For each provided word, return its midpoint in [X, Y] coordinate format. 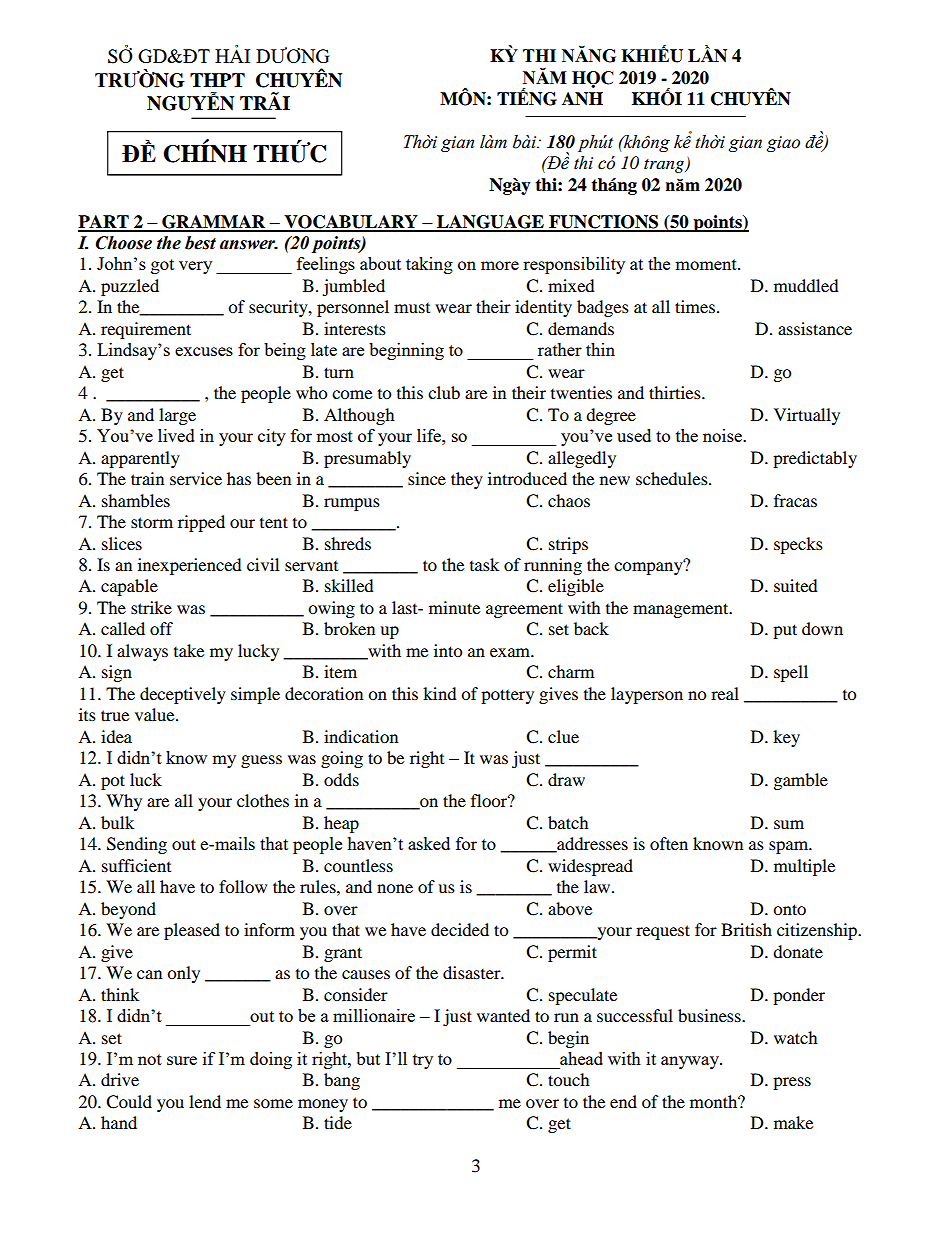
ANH [582, 99]
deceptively [183, 695]
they [467, 480]
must [412, 308]
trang [665, 166]
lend [205, 1101]
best [200, 243]
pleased [192, 931]
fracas [795, 500]
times [695, 306]
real [725, 693]
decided [460, 929]
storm [152, 522]
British [746, 929]
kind [440, 693]
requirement [146, 330]
